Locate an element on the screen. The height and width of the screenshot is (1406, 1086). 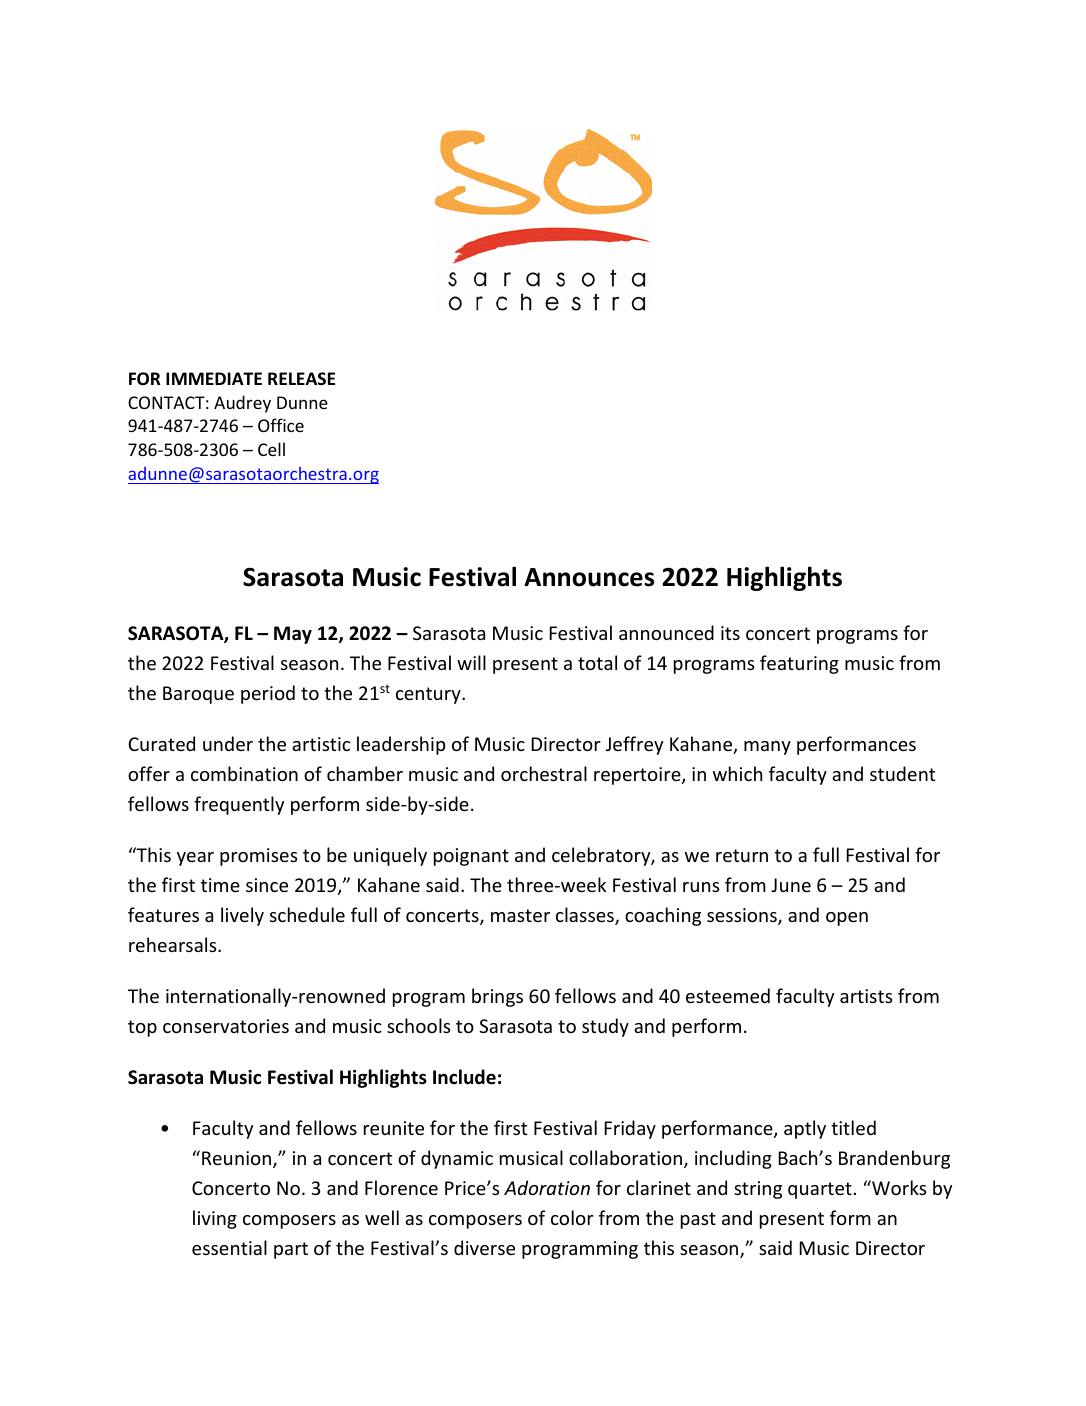
conservatories is located at coordinates (226, 1026).
